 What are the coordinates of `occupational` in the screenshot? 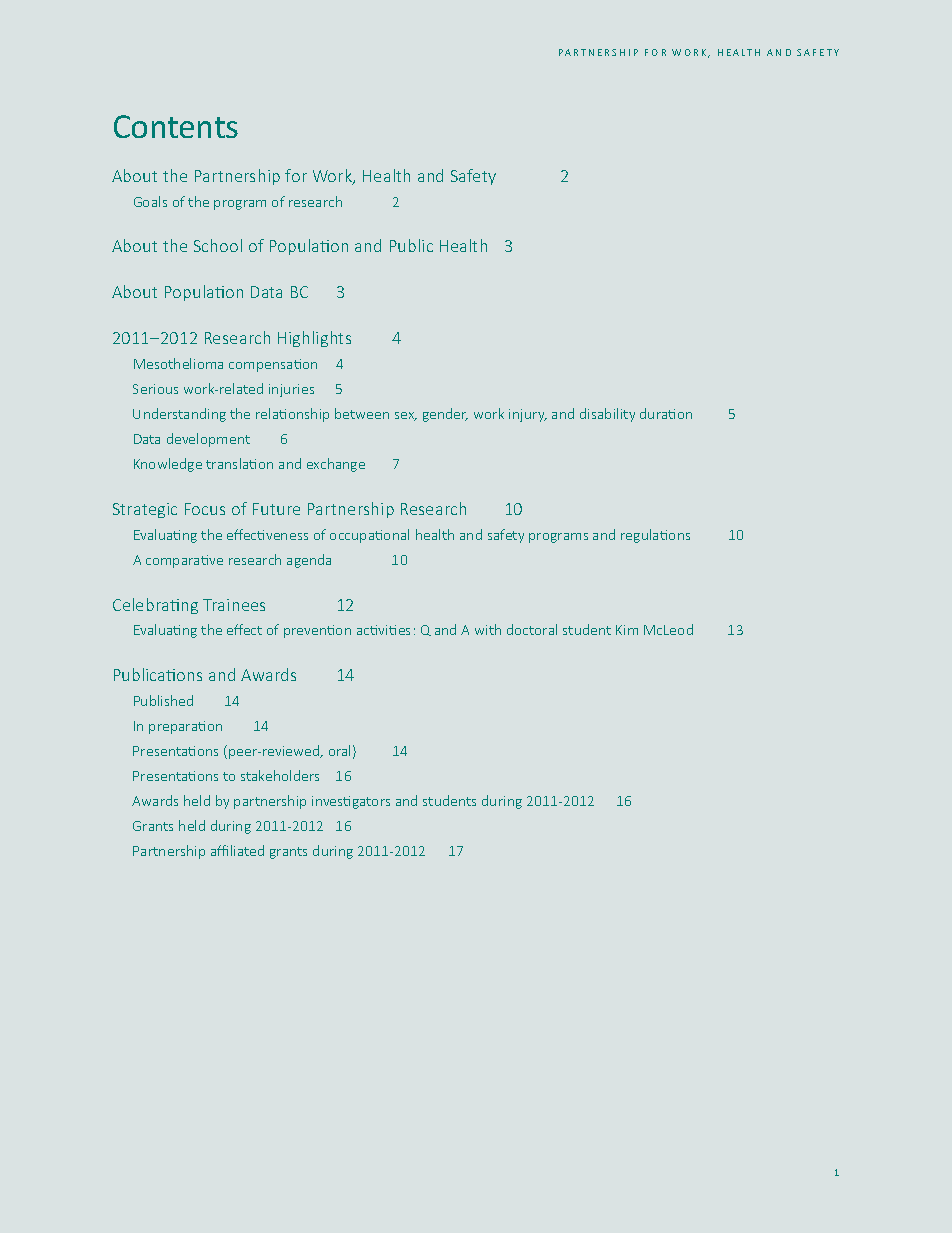 It's located at (369, 536).
